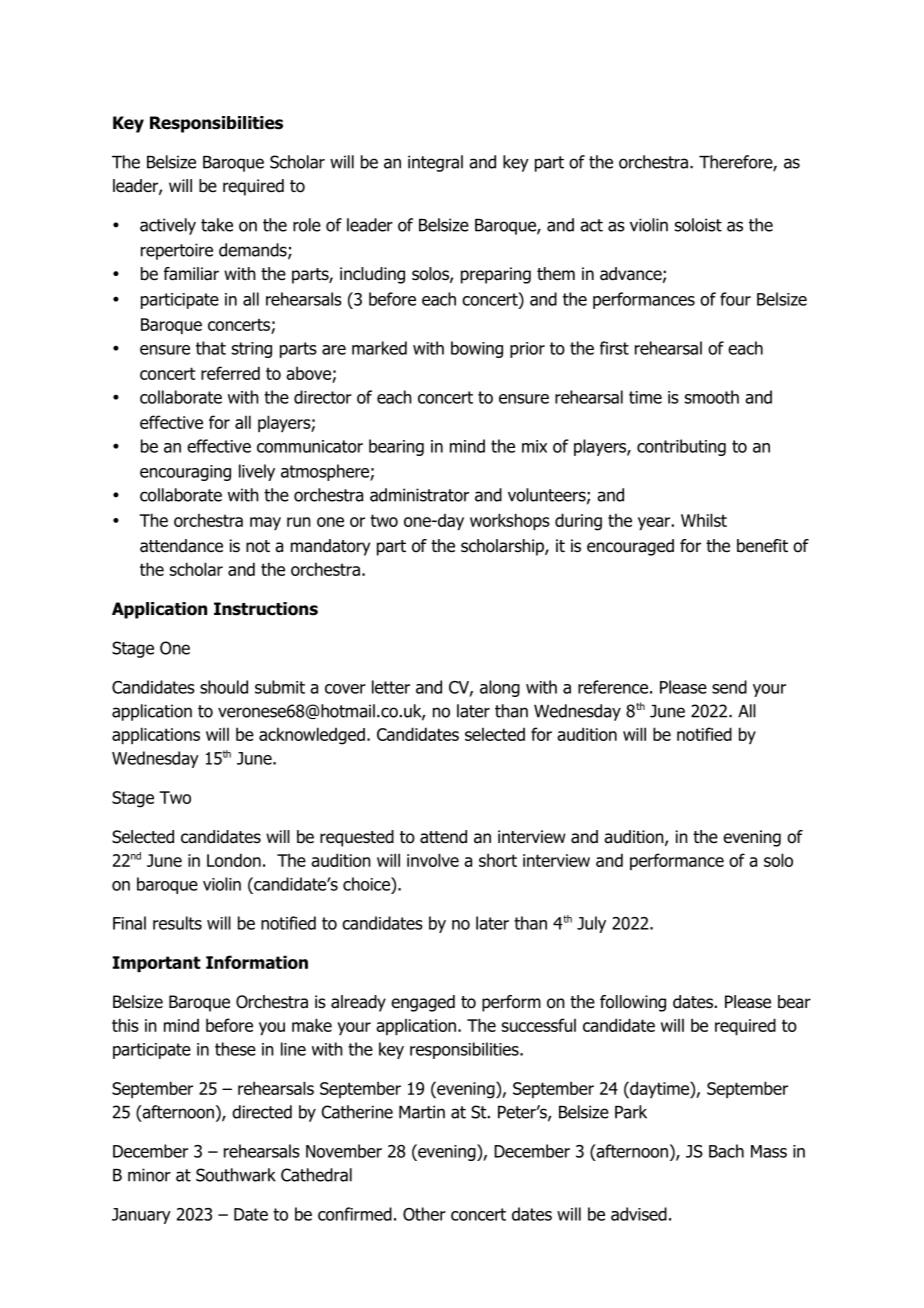 This screenshot has height=1308, width=924. What do you see at coordinates (633, 1003) in the screenshot?
I see `following` at bounding box center [633, 1003].
